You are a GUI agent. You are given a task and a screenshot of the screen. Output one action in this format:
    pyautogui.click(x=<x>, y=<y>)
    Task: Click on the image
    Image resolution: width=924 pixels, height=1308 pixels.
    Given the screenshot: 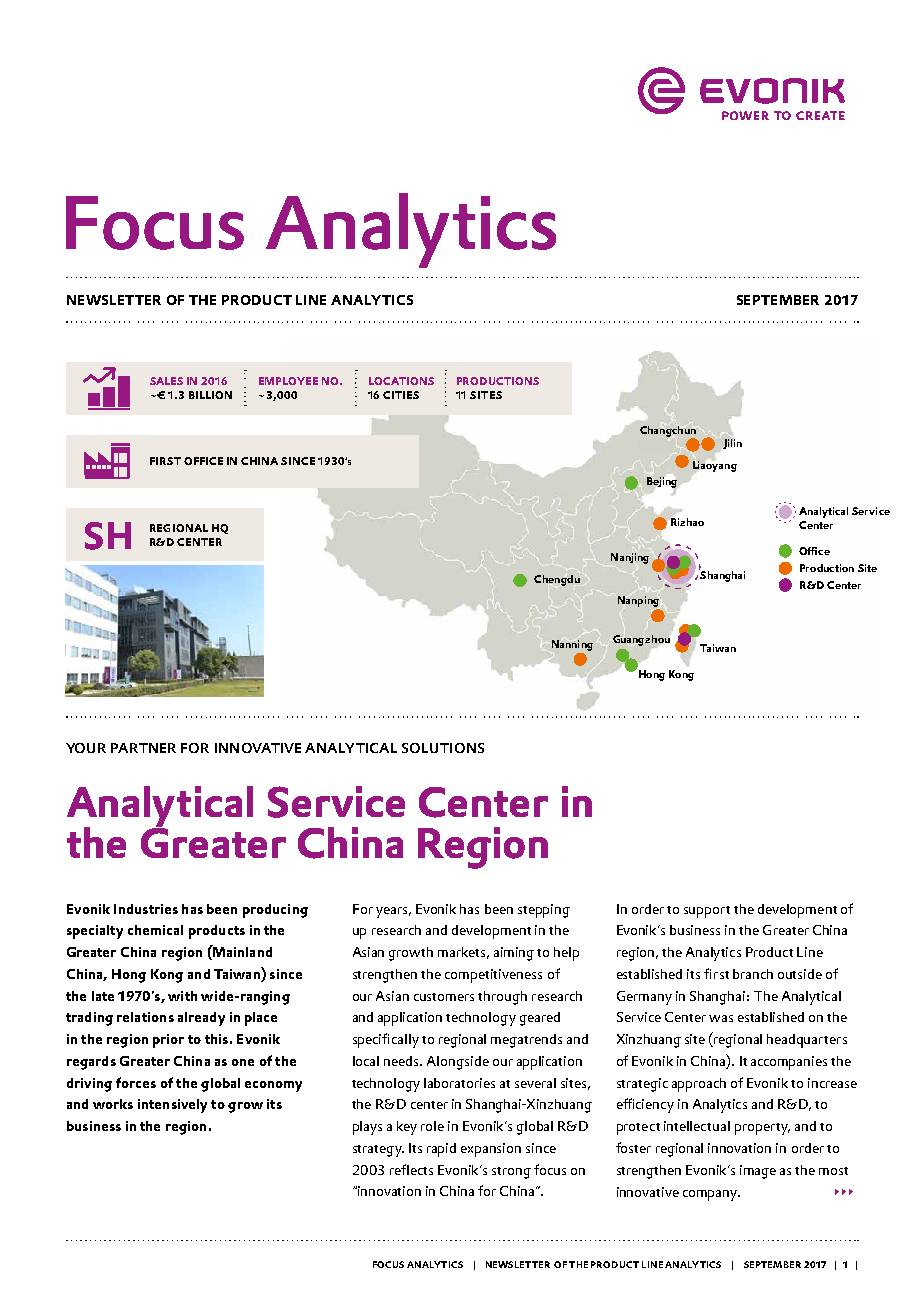 What is the action you would take?
    pyautogui.click(x=758, y=1172)
